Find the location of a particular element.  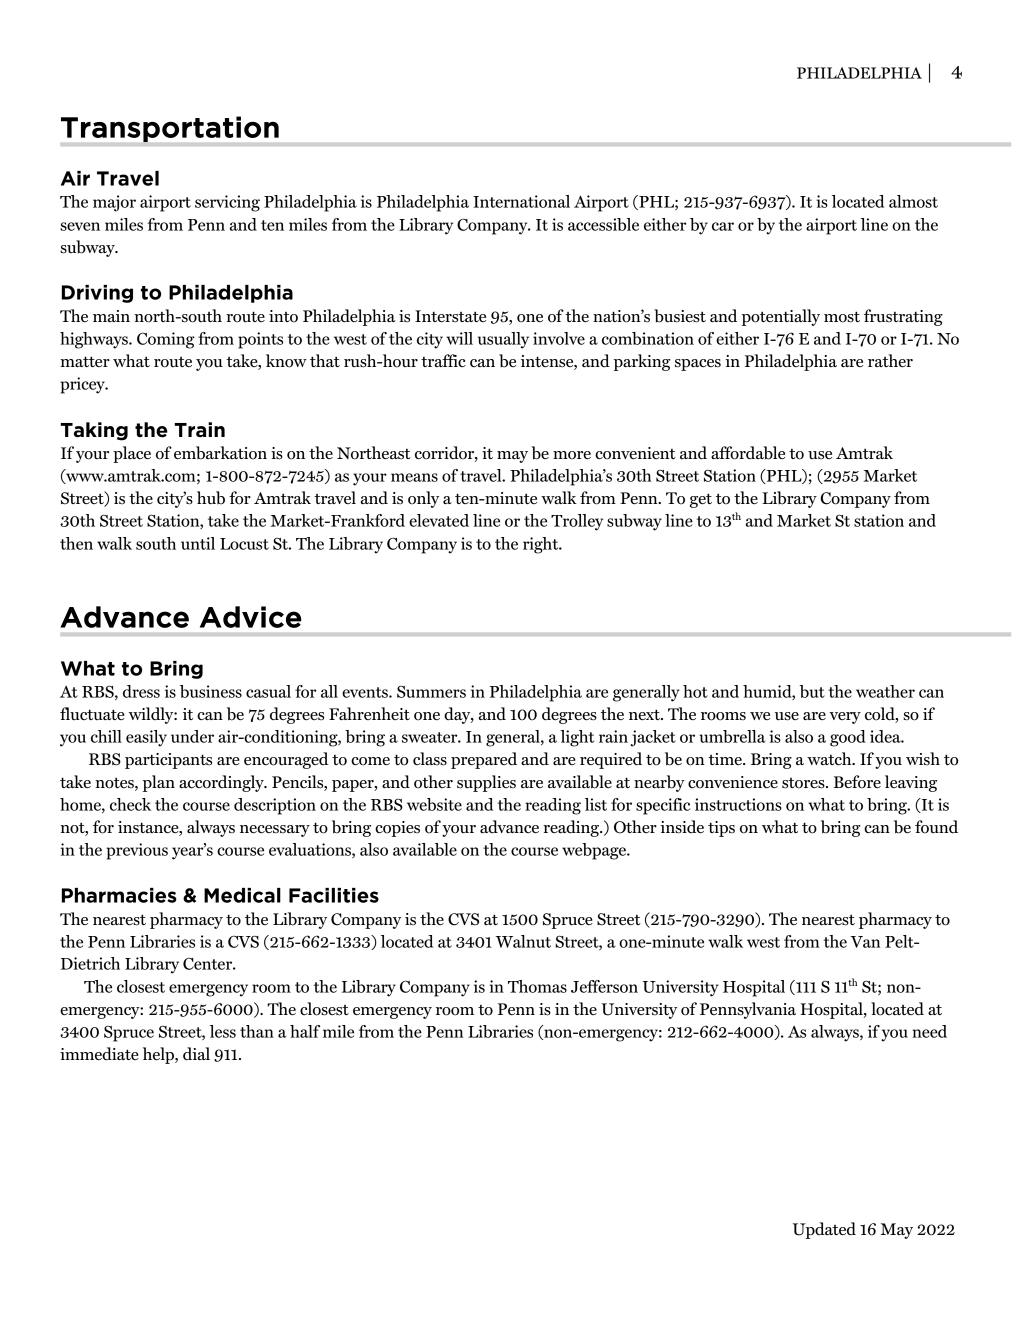

get is located at coordinates (701, 500).
